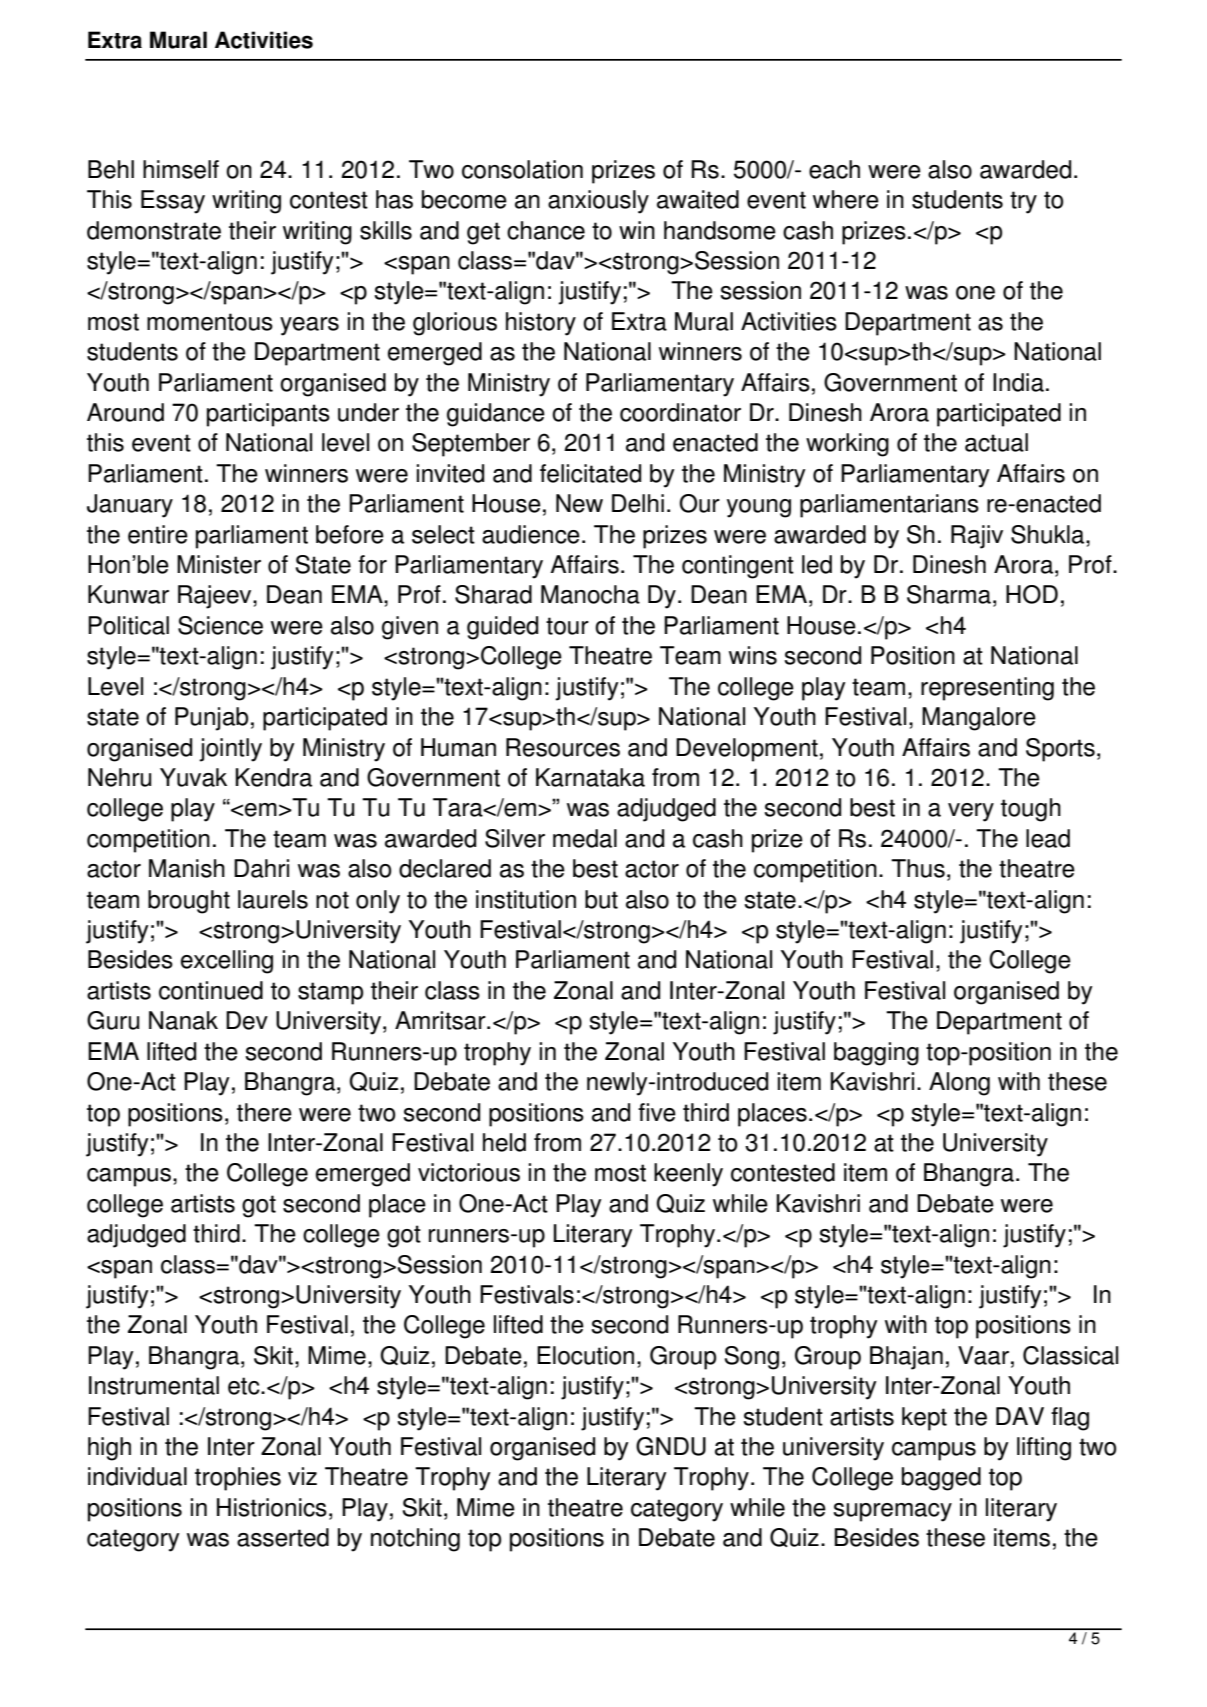  Describe the element at coordinates (268, 415) in the screenshot. I see `participants` at that location.
